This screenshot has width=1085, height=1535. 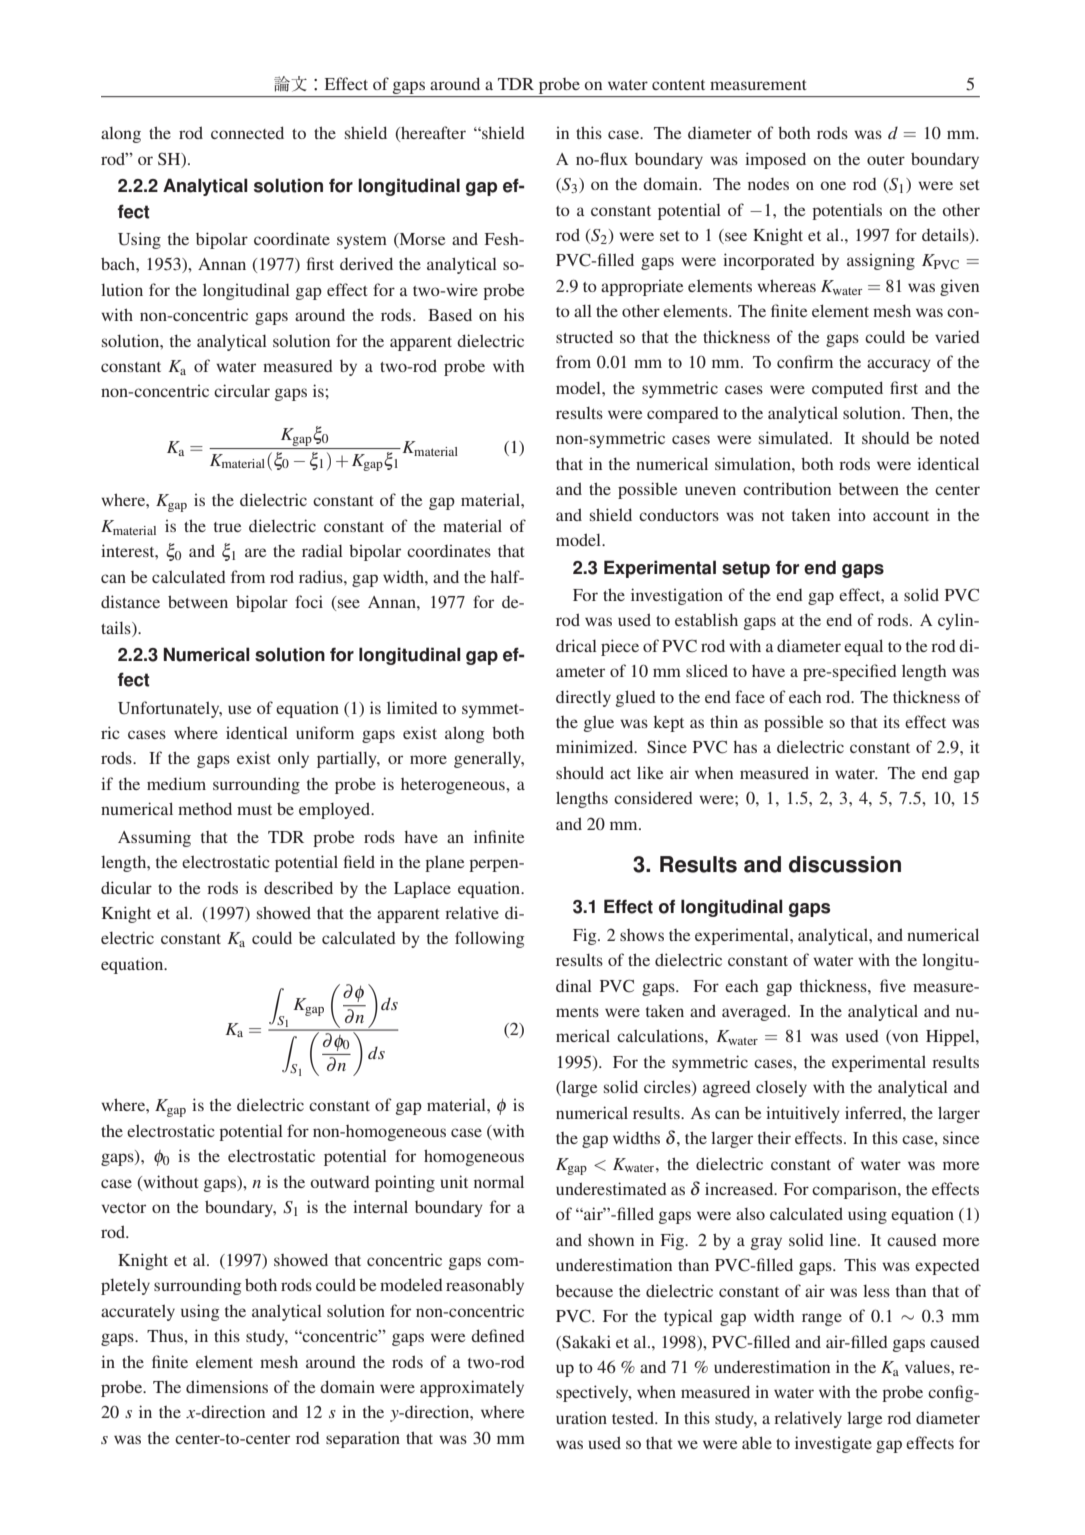 I want to click on minimized, so click(x=596, y=746).
